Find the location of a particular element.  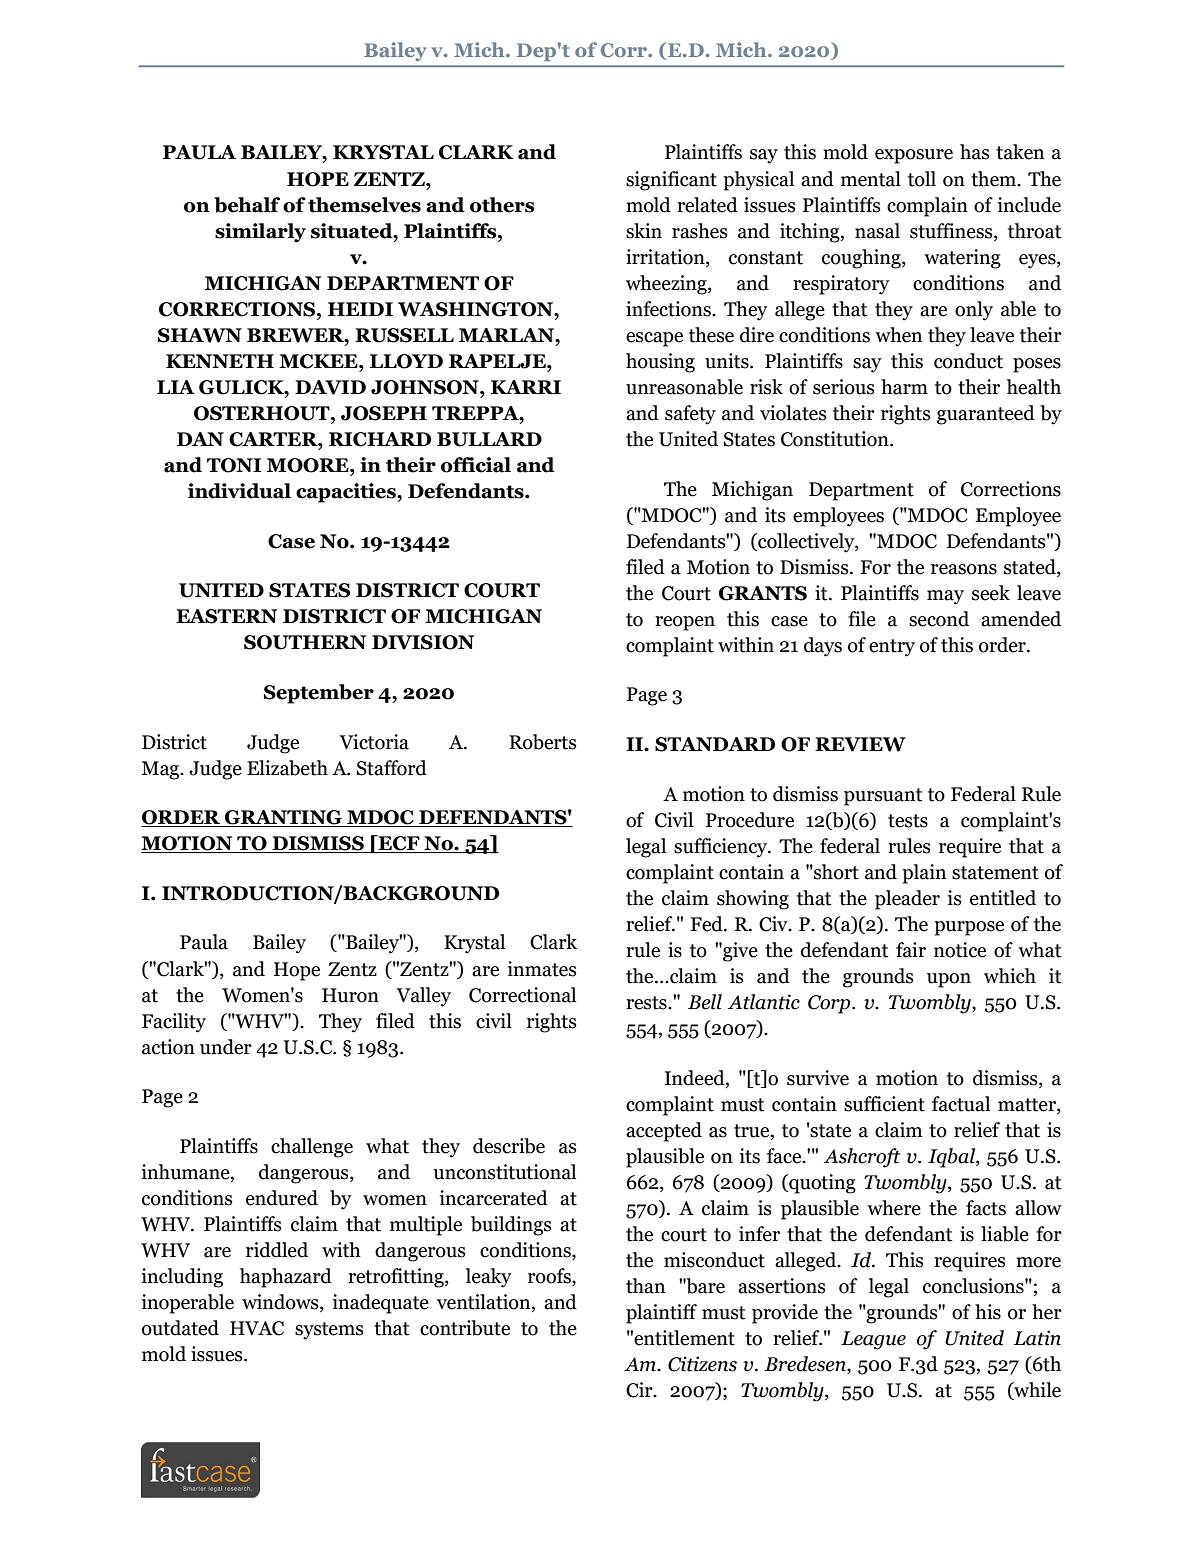

behalf is located at coordinates (247, 205).
